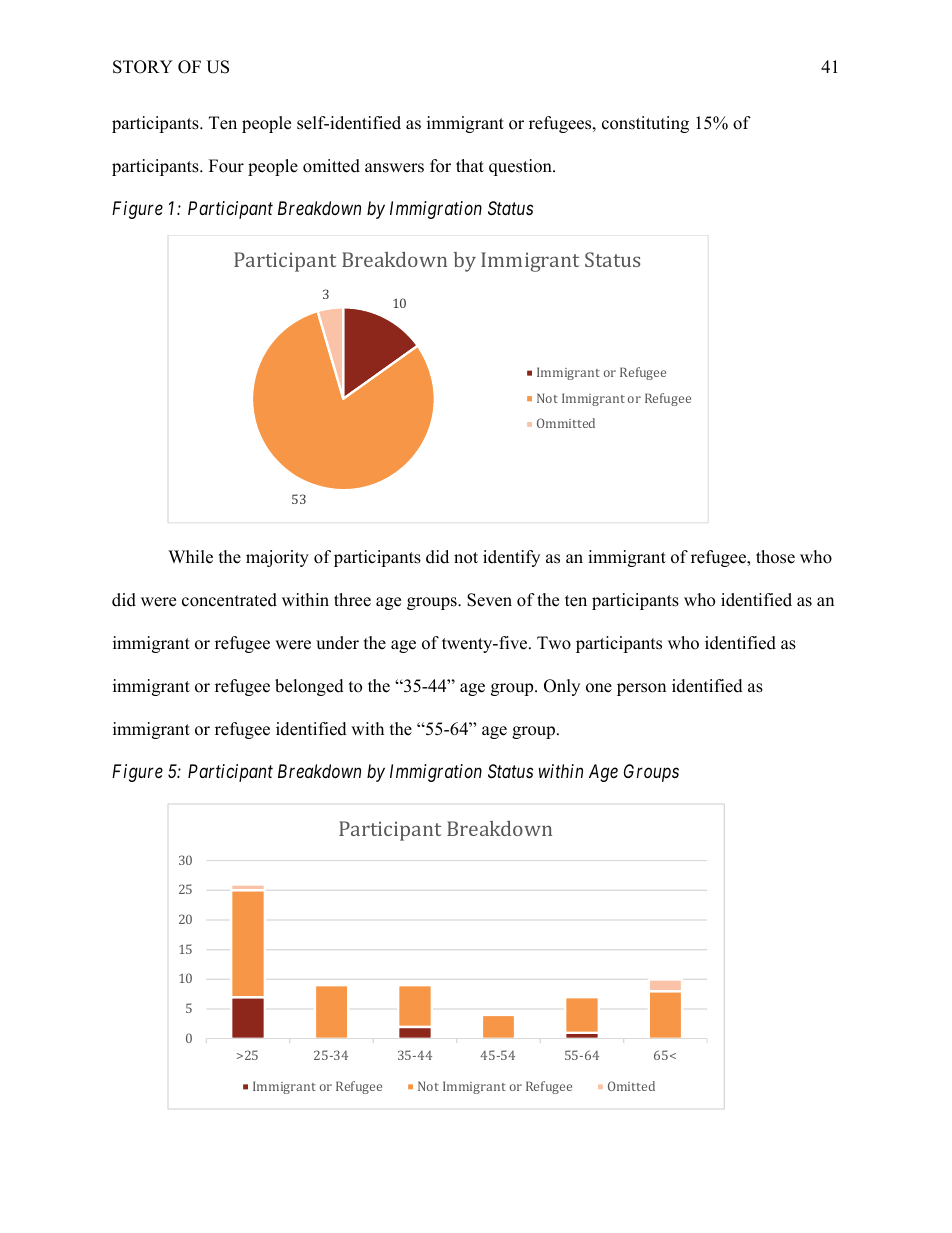  I want to click on Four, so click(226, 166).
